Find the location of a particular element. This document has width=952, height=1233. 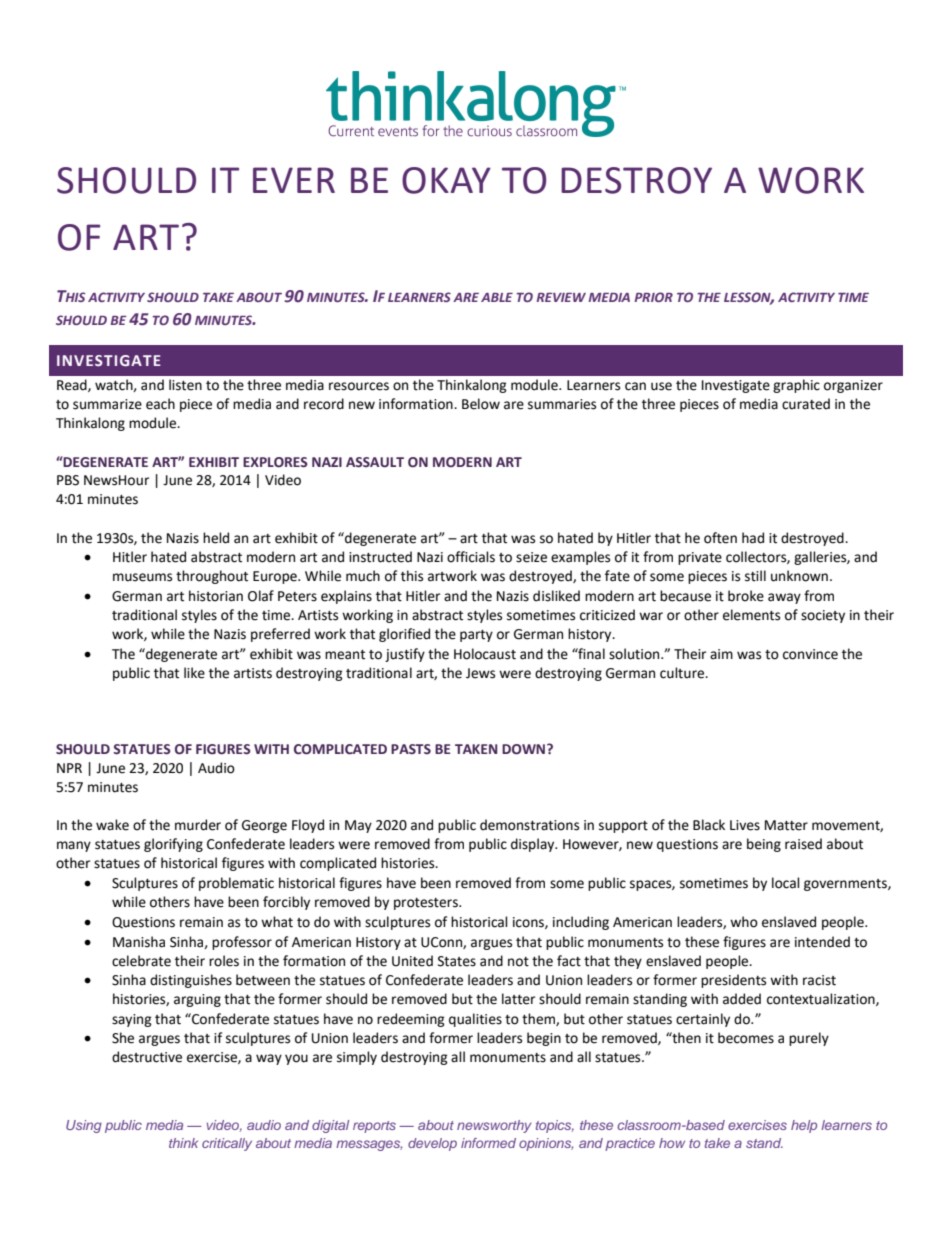

listen is located at coordinates (185, 385).
